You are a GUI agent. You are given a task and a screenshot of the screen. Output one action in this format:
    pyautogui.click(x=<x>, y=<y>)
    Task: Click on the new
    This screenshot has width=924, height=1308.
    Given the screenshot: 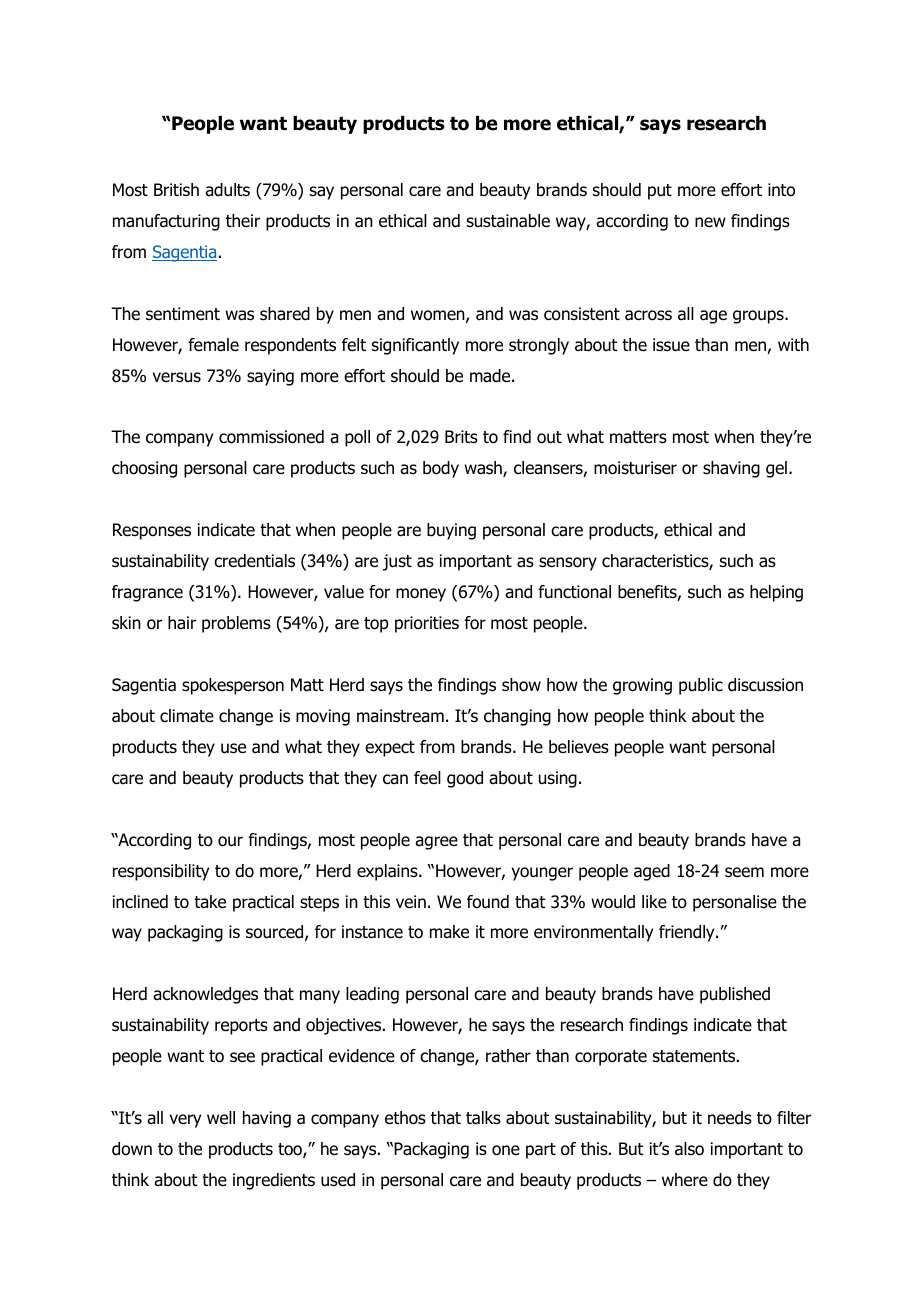 What is the action you would take?
    pyautogui.click(x=710, y=222)
